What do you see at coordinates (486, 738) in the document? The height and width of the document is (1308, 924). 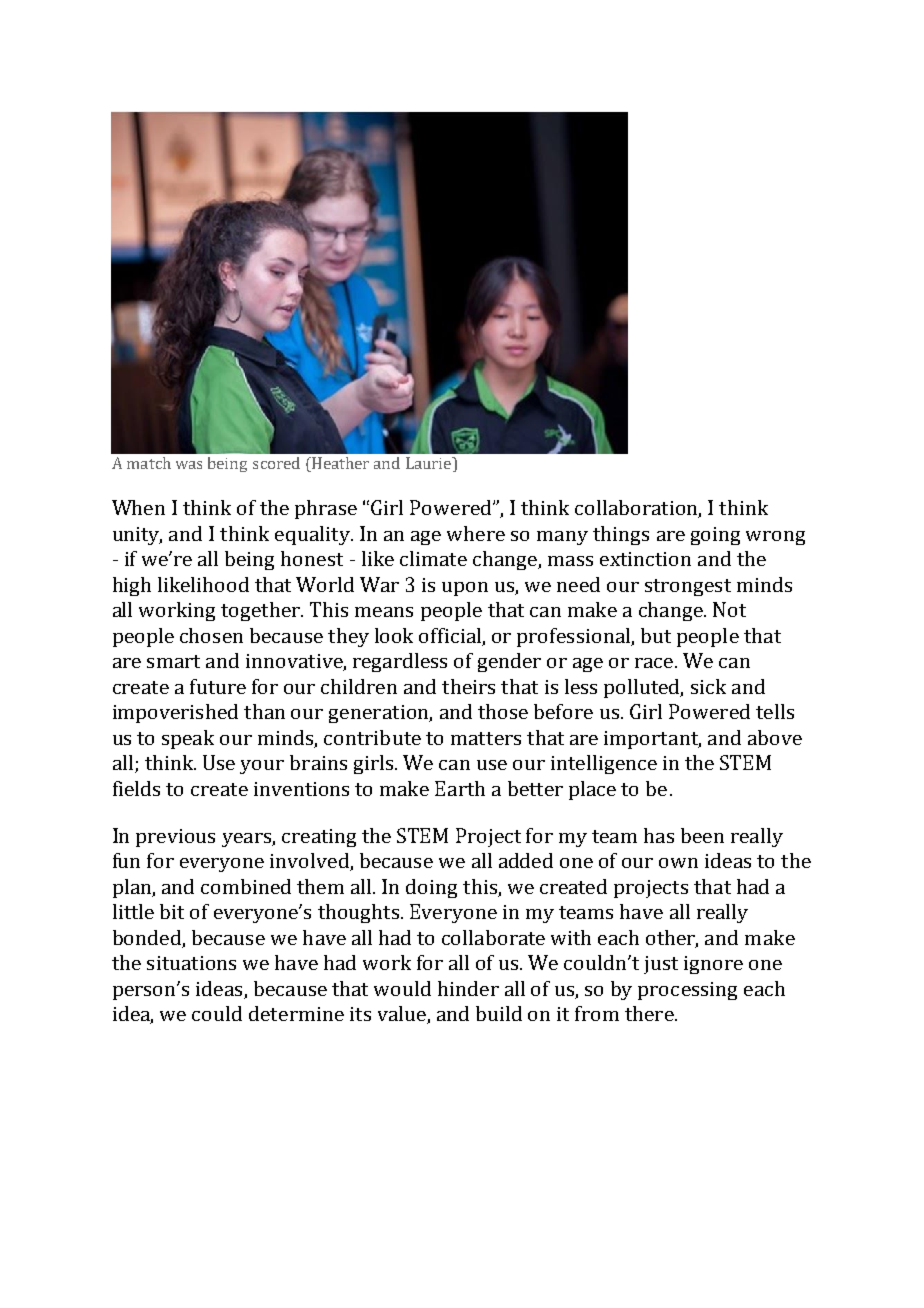 I see `matters` at bounding box center [486, 738].
